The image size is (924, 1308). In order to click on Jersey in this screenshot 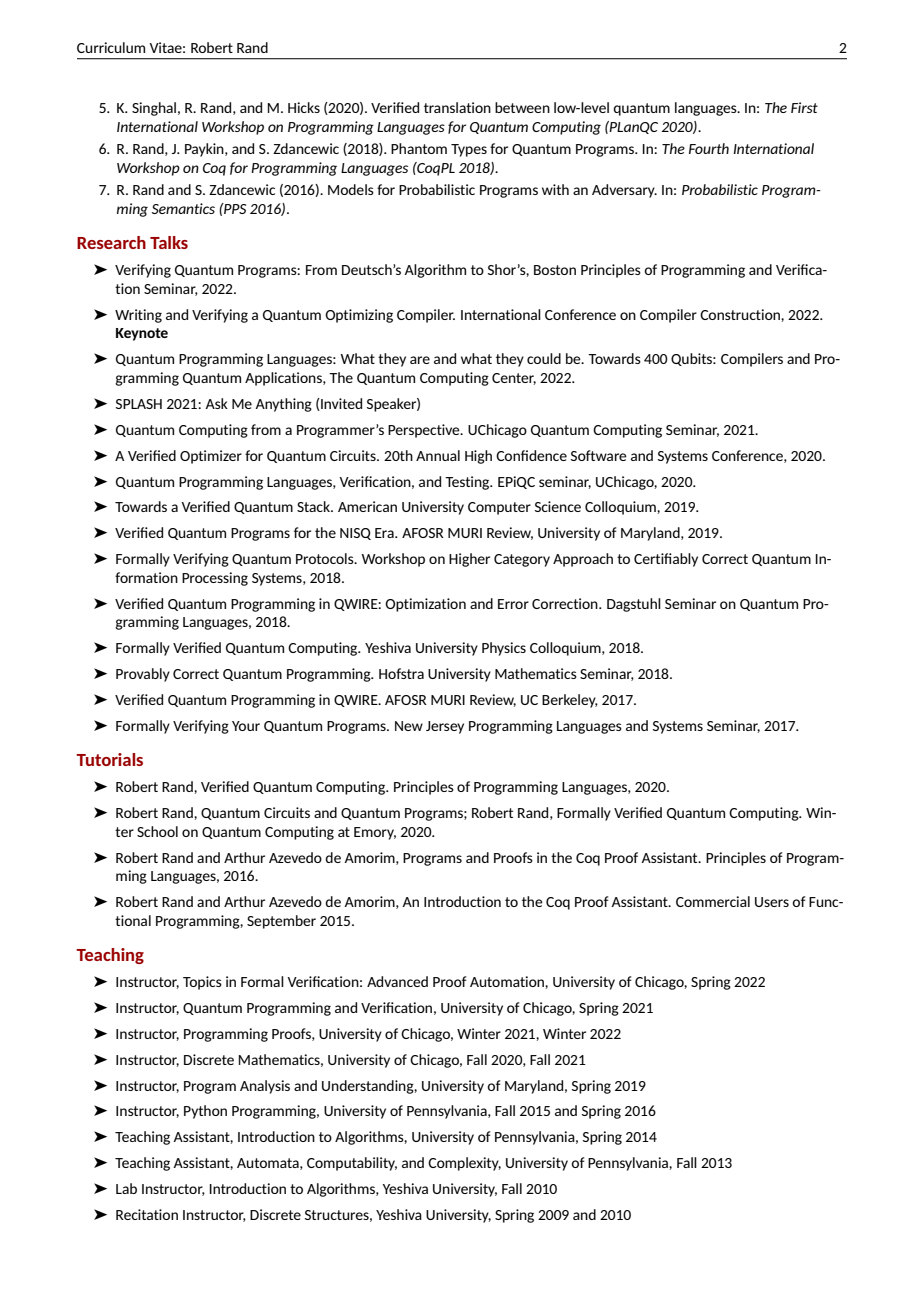, I will do `click(445, 727)`.
